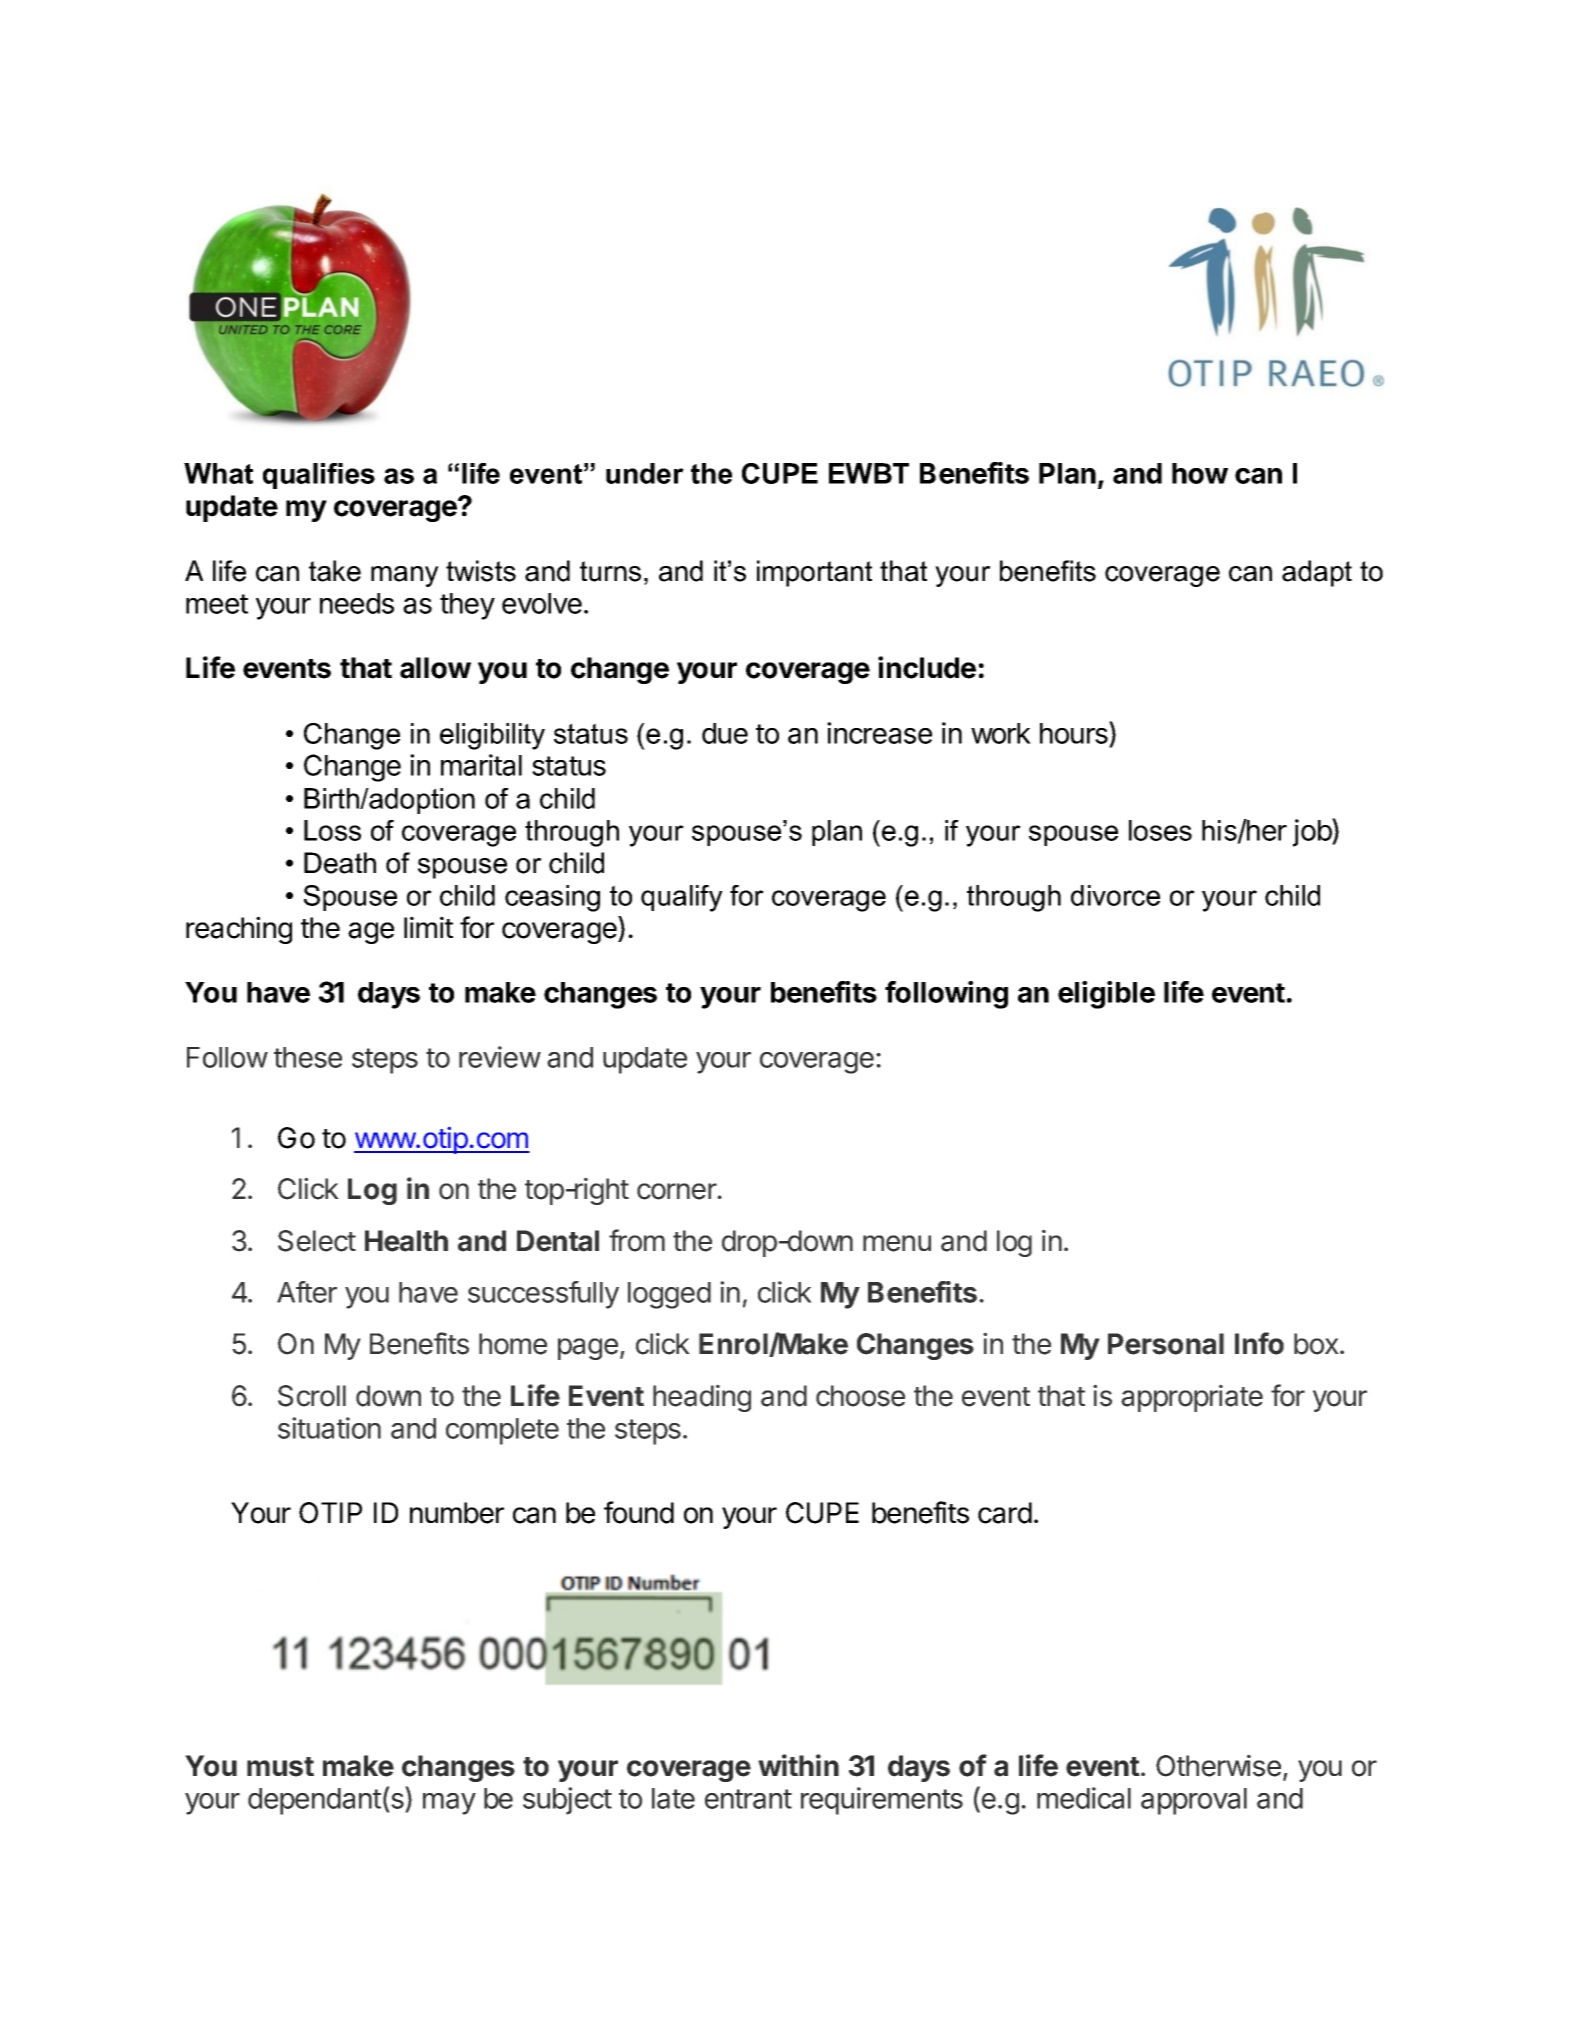 The width and height of the screenshot is (1569, 2031). Describe the element at coordinates (1200, 473) in the screenshot. I see `how` at that location.
